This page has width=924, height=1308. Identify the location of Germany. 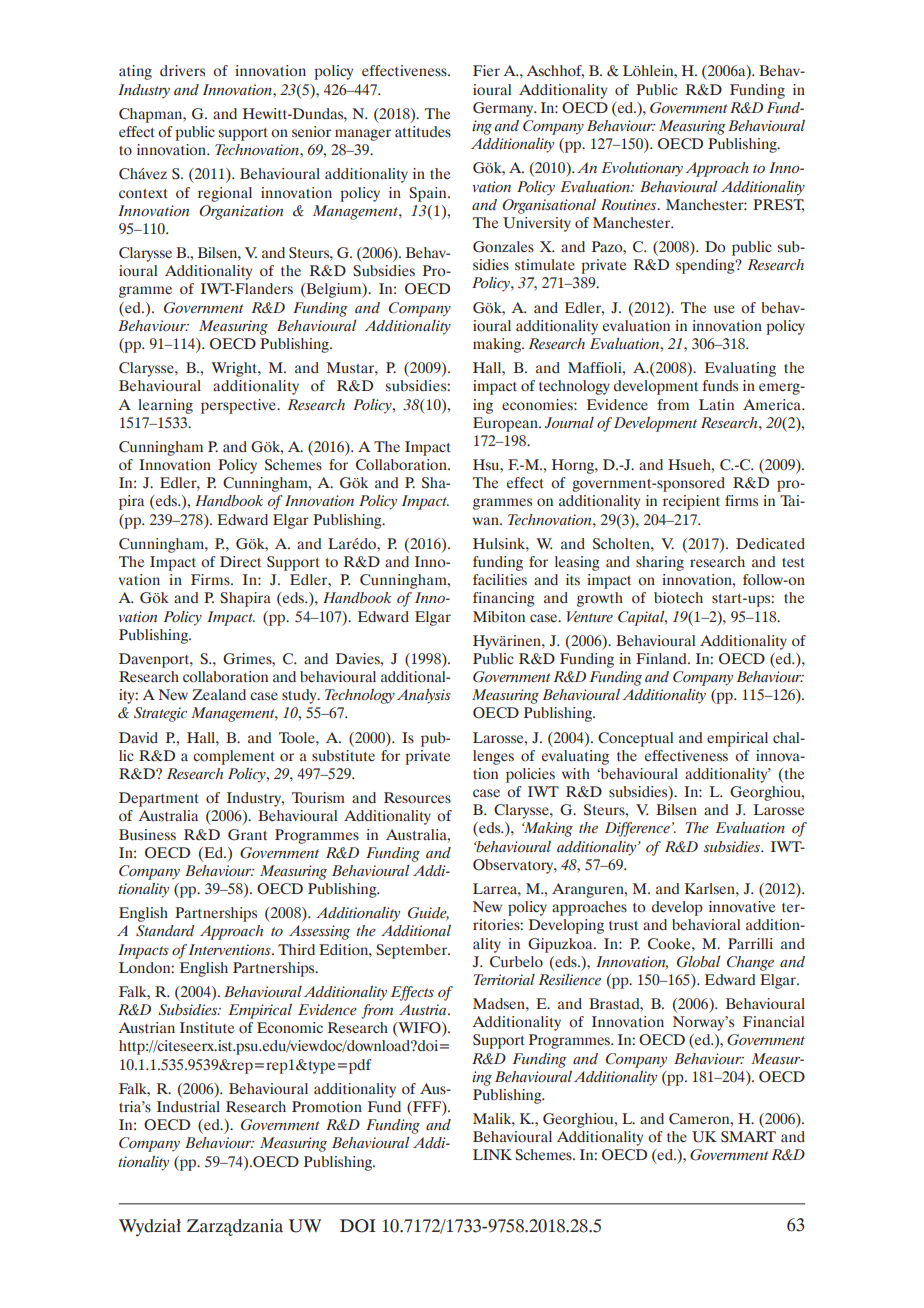
(504, 109).
